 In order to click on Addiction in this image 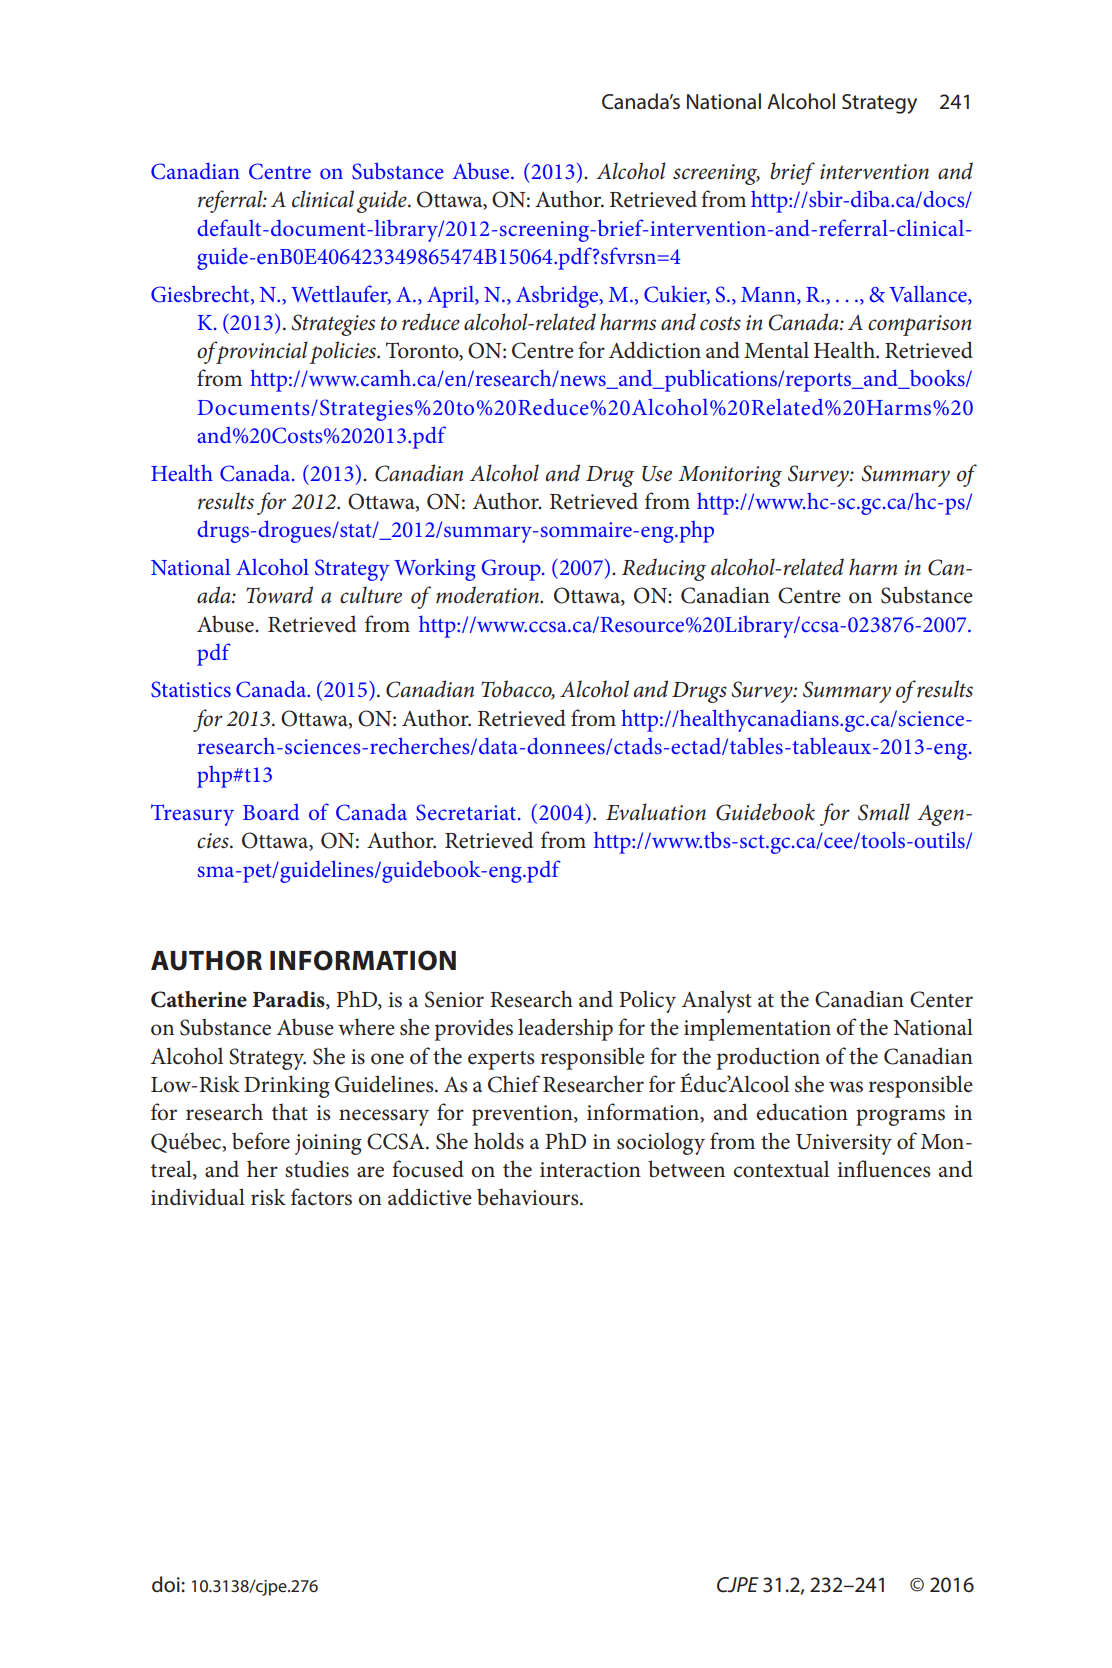, I will do `click(655, 350)`.
